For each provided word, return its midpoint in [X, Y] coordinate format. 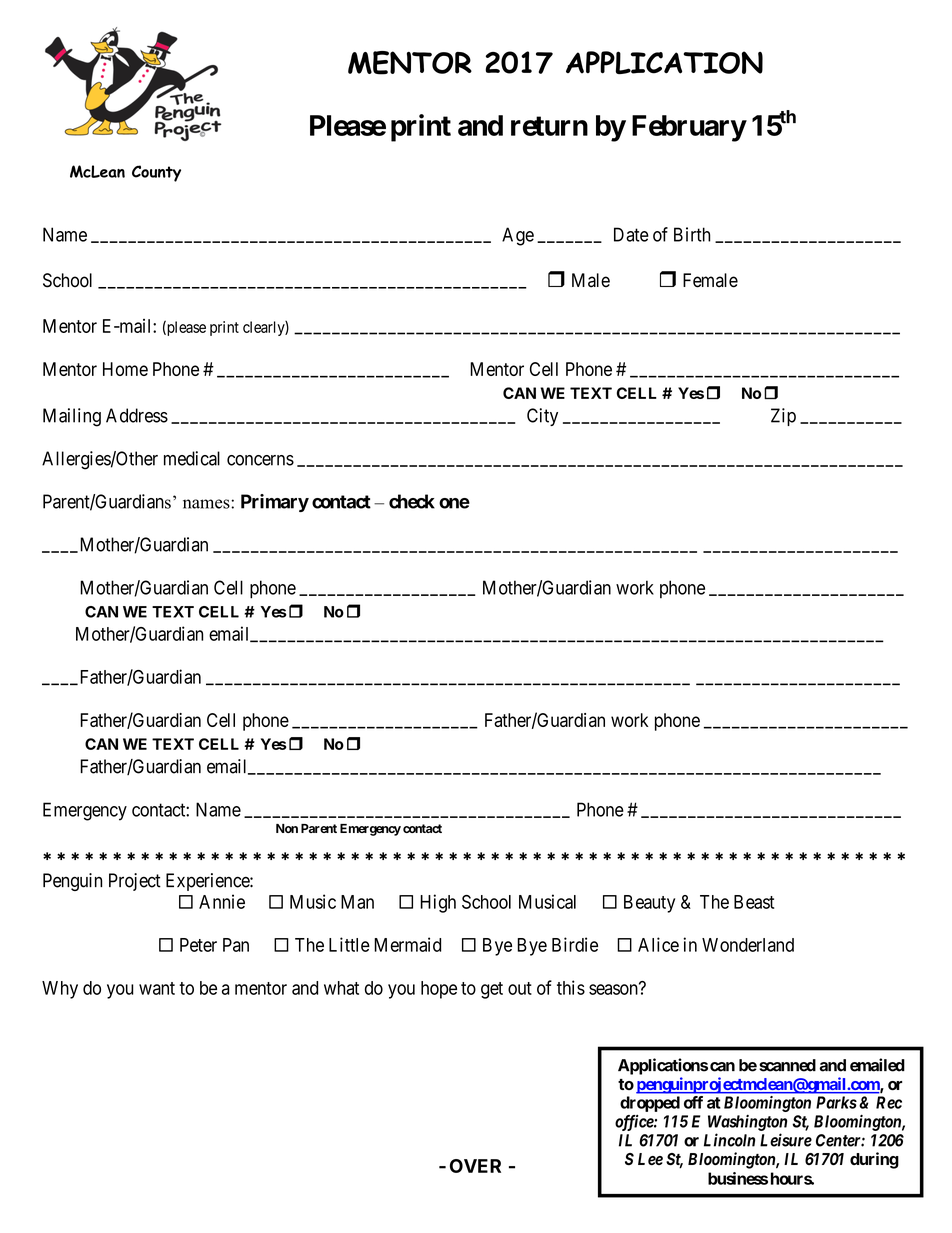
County [156, 173]
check [412, 501]
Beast [754, 902]
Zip [783, 417]
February [689, 128]
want [157, 988]
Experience [208, 882]
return [549, 126]
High [438, 903]
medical [192, 458]
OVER [475, 1166]
